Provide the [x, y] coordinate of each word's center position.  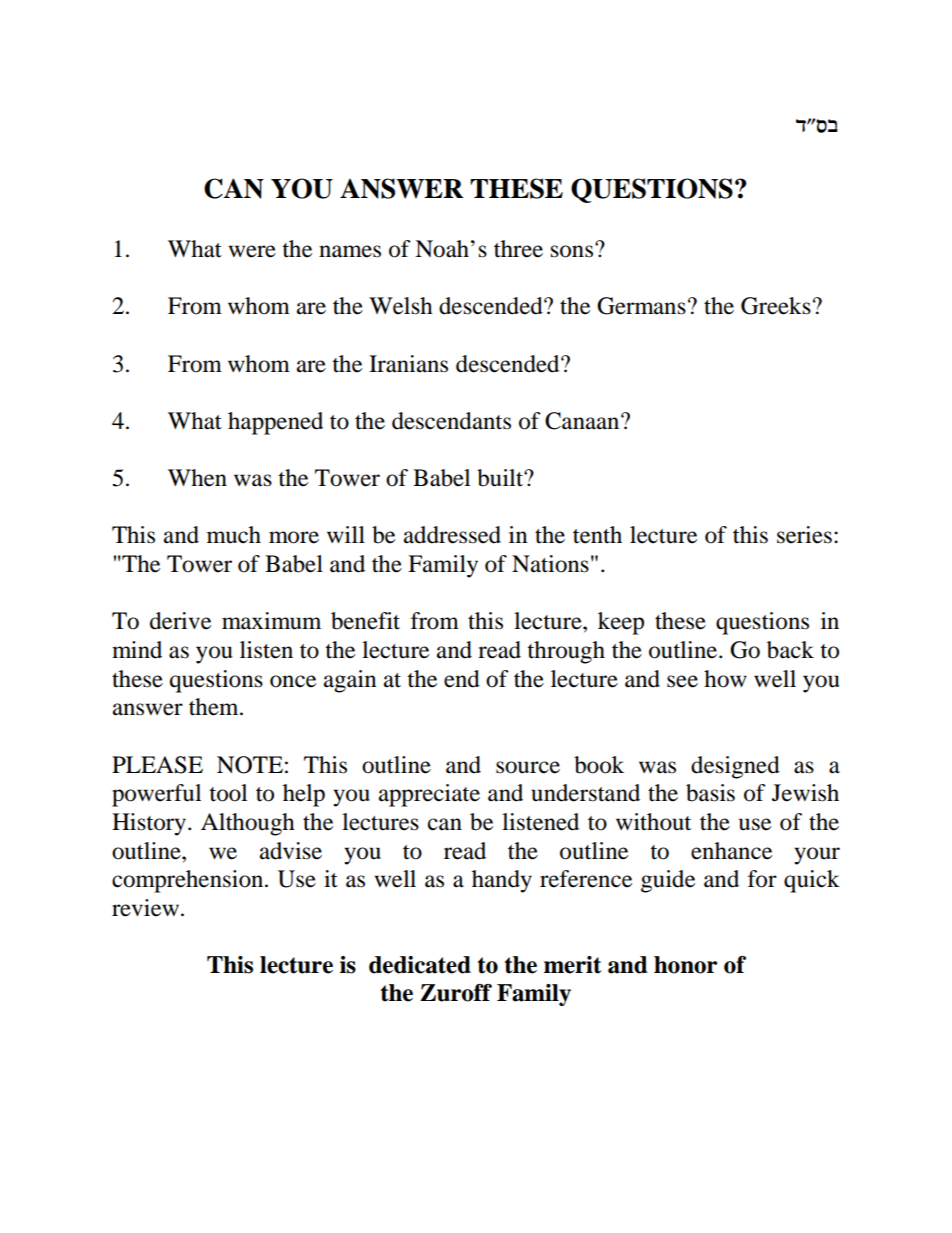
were [252, 251]
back [790, 650]
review [145, 908]
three [518, 249]
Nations [550, 564]
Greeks [776, 306]
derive [180, 621]
